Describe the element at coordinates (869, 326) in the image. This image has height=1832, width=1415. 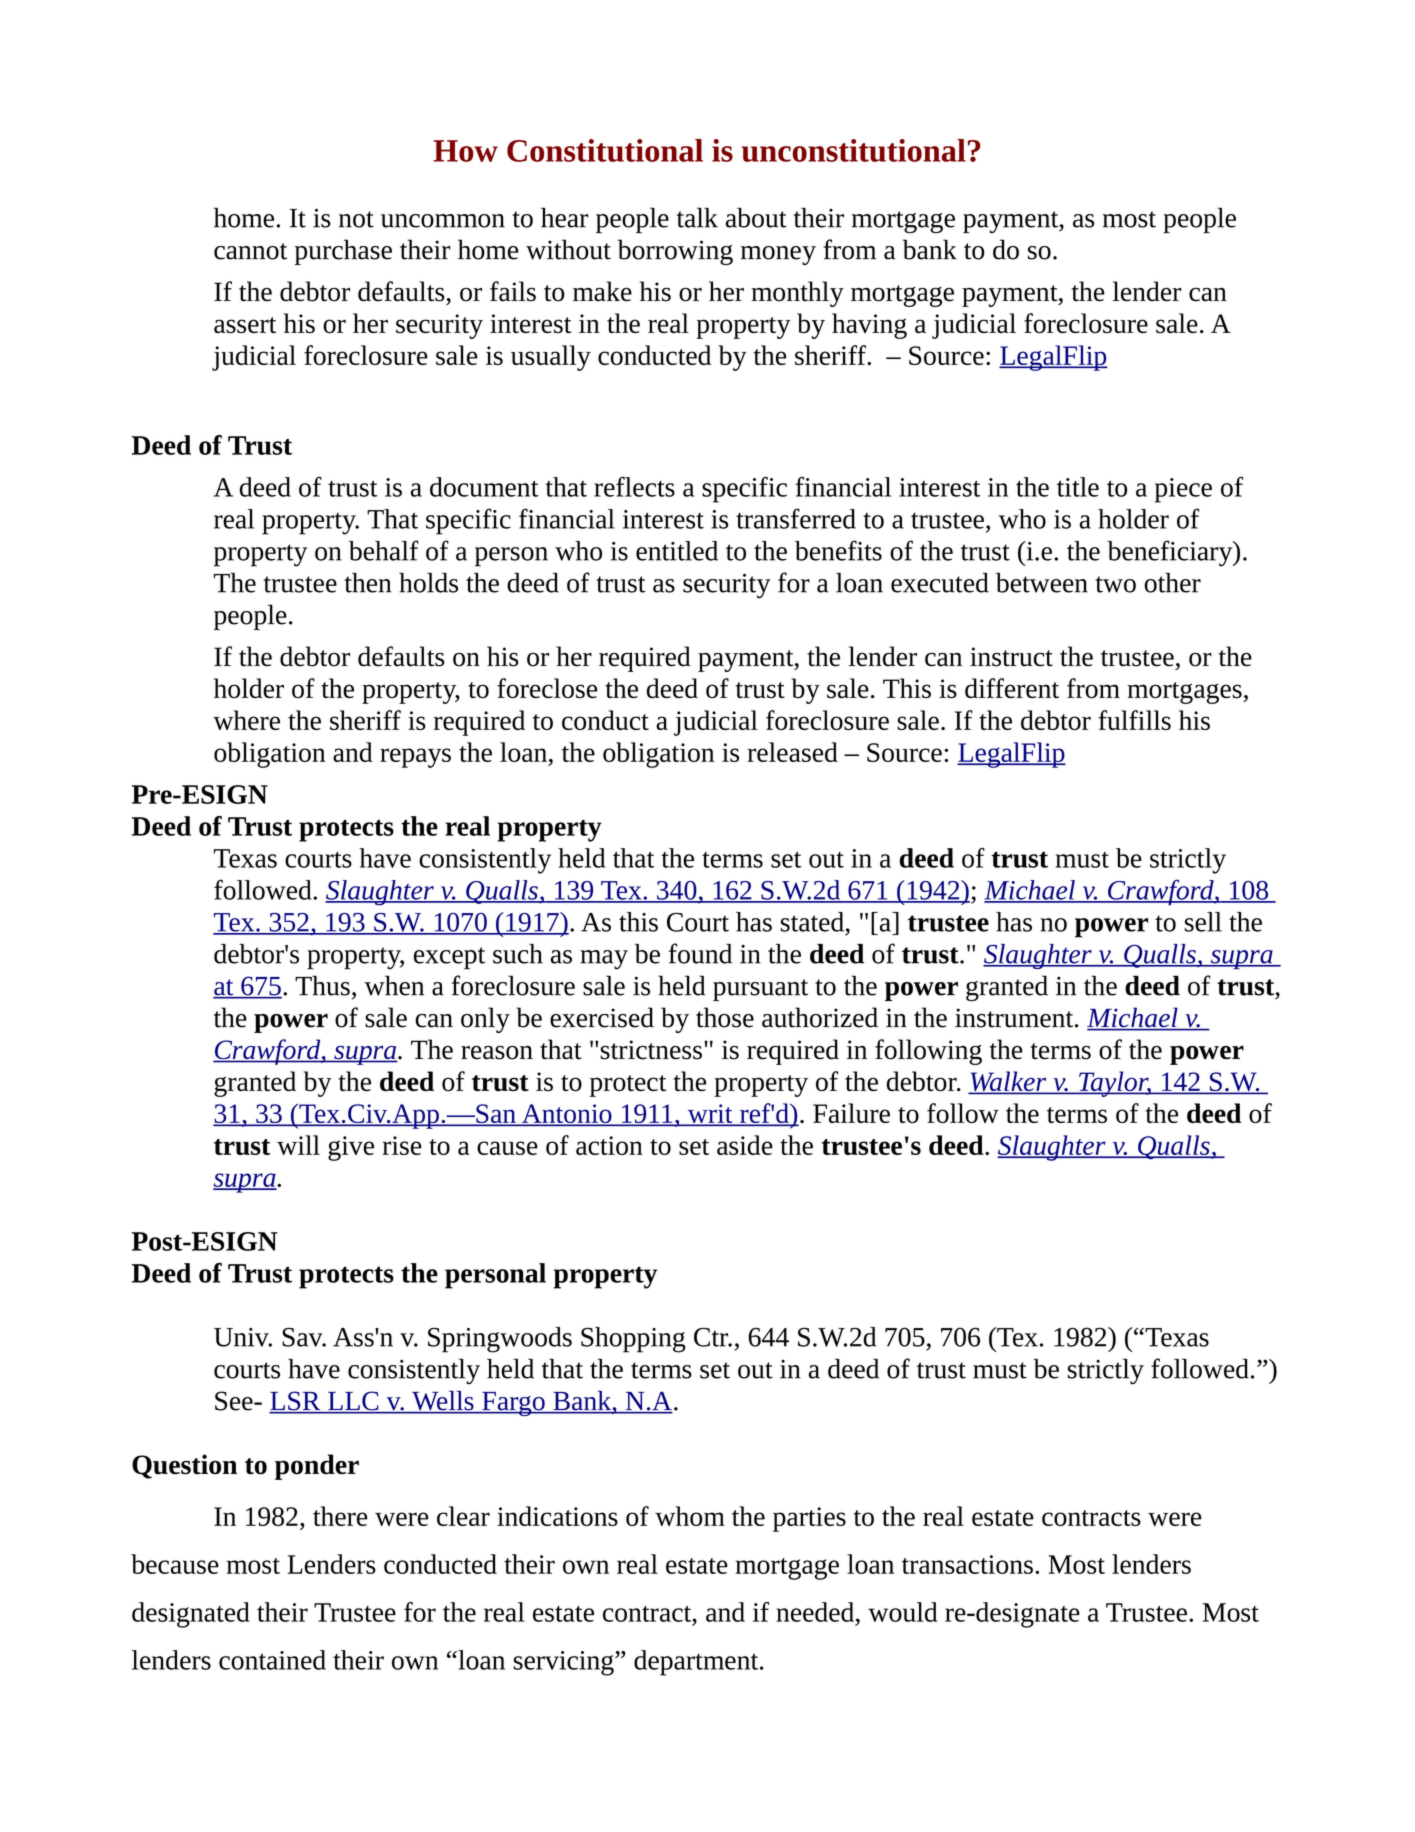
I see `having` at that location.
